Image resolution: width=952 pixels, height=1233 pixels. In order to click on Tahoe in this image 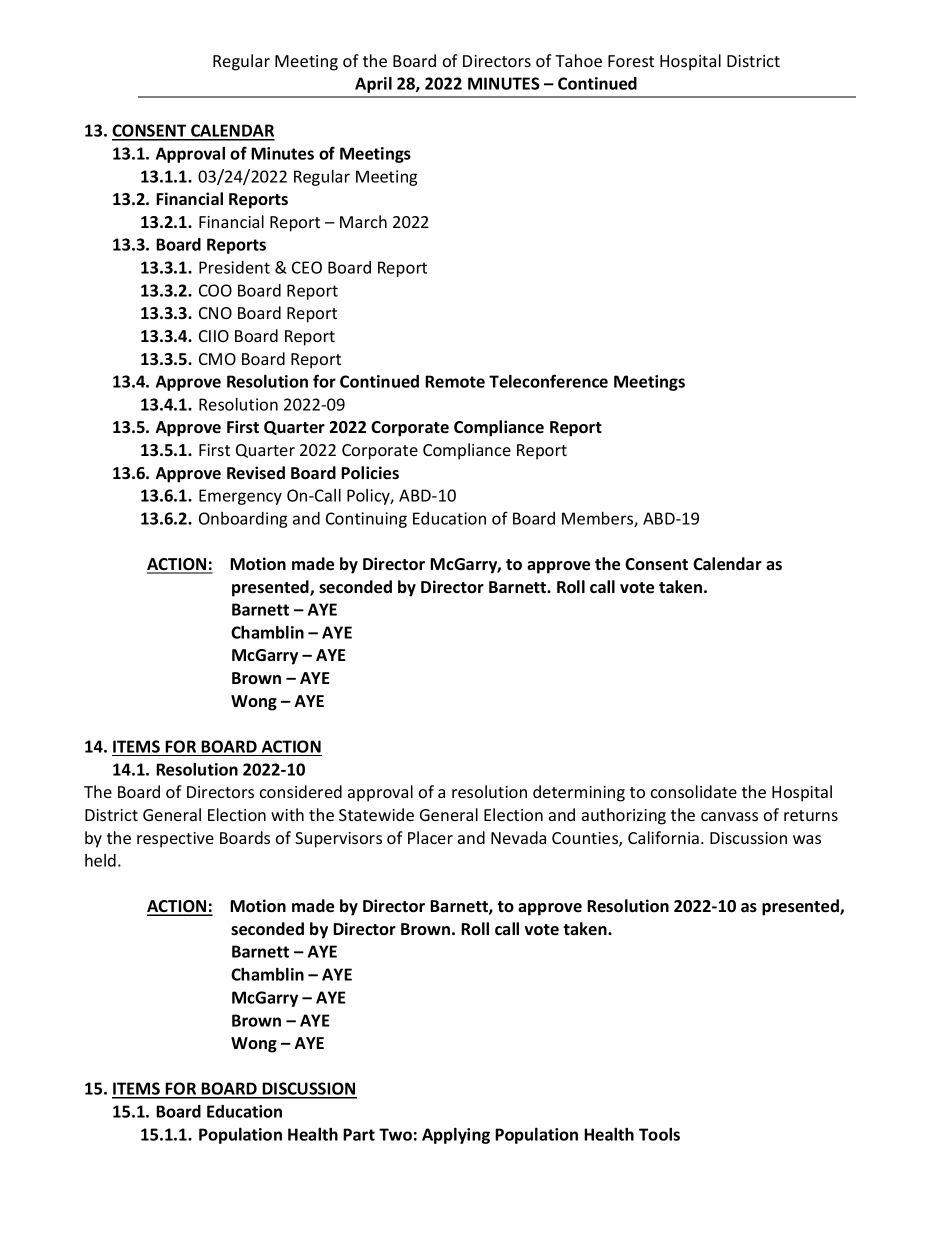, I will do `click(578, 60)`.
